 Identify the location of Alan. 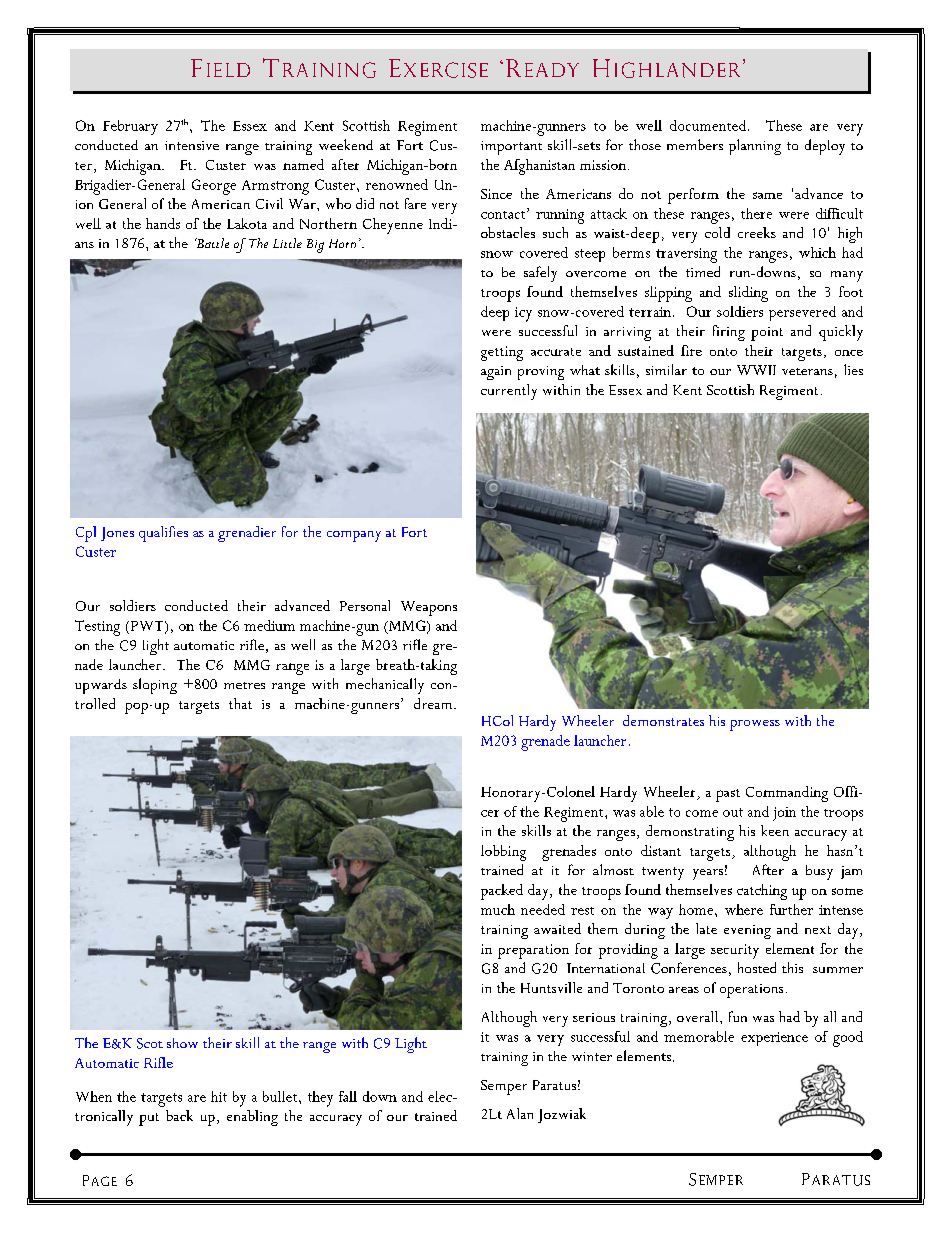
(520, 1113).
